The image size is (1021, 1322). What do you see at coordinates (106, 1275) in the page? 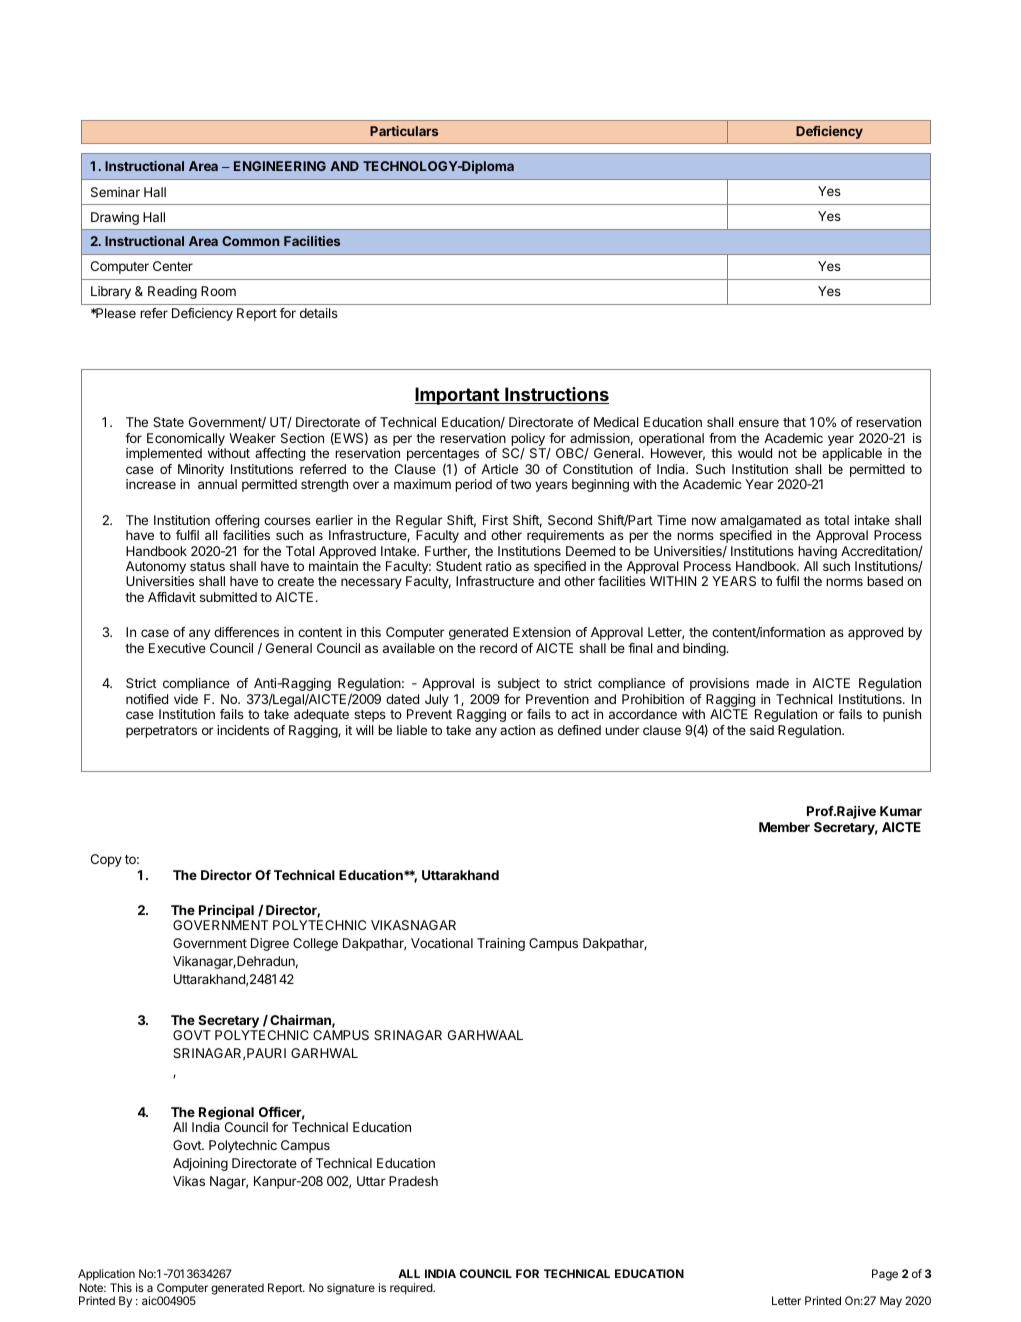
I see `Application` at bounding box center [106, 1275].
